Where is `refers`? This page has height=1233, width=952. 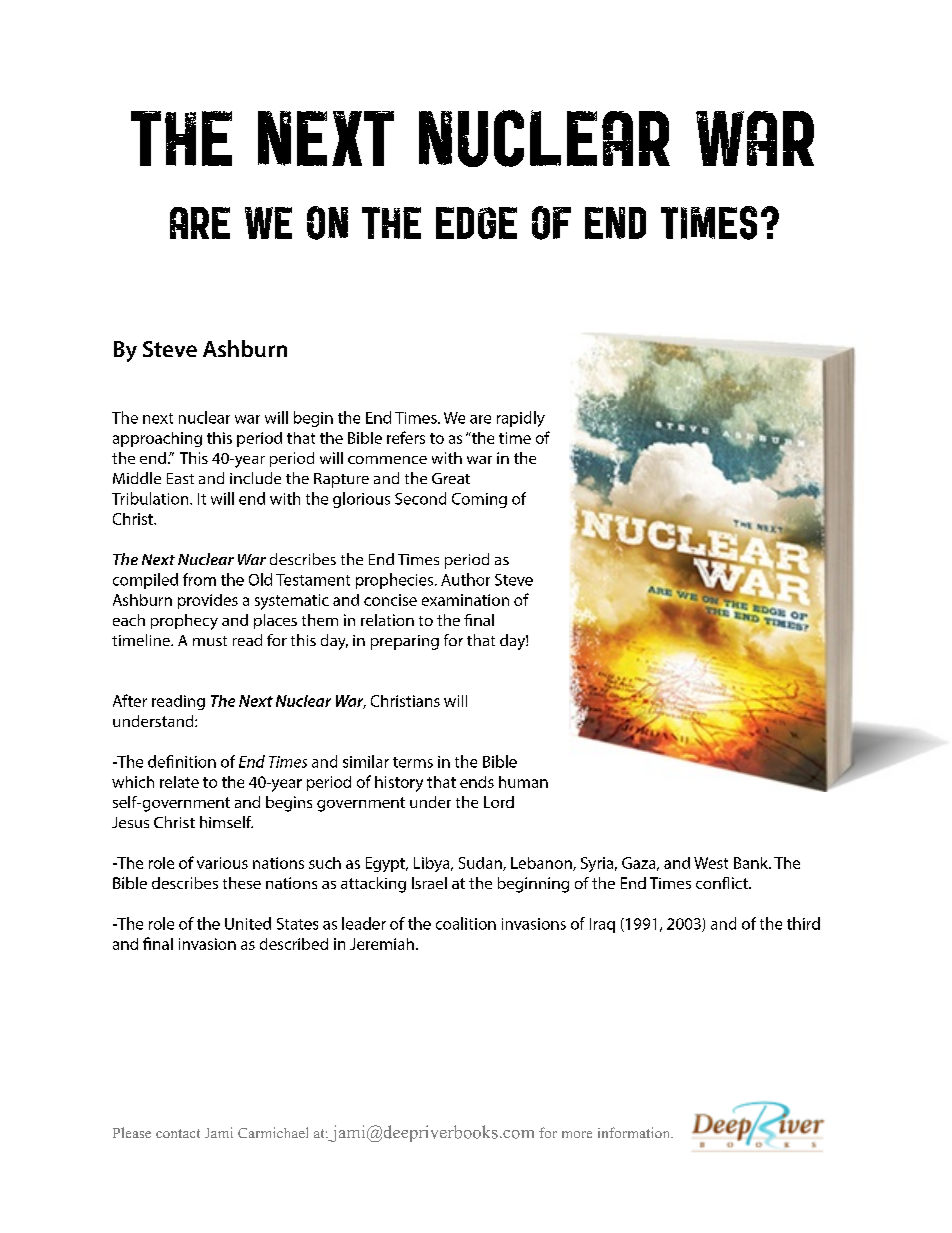 refers is located at coordinates (406, 437).
